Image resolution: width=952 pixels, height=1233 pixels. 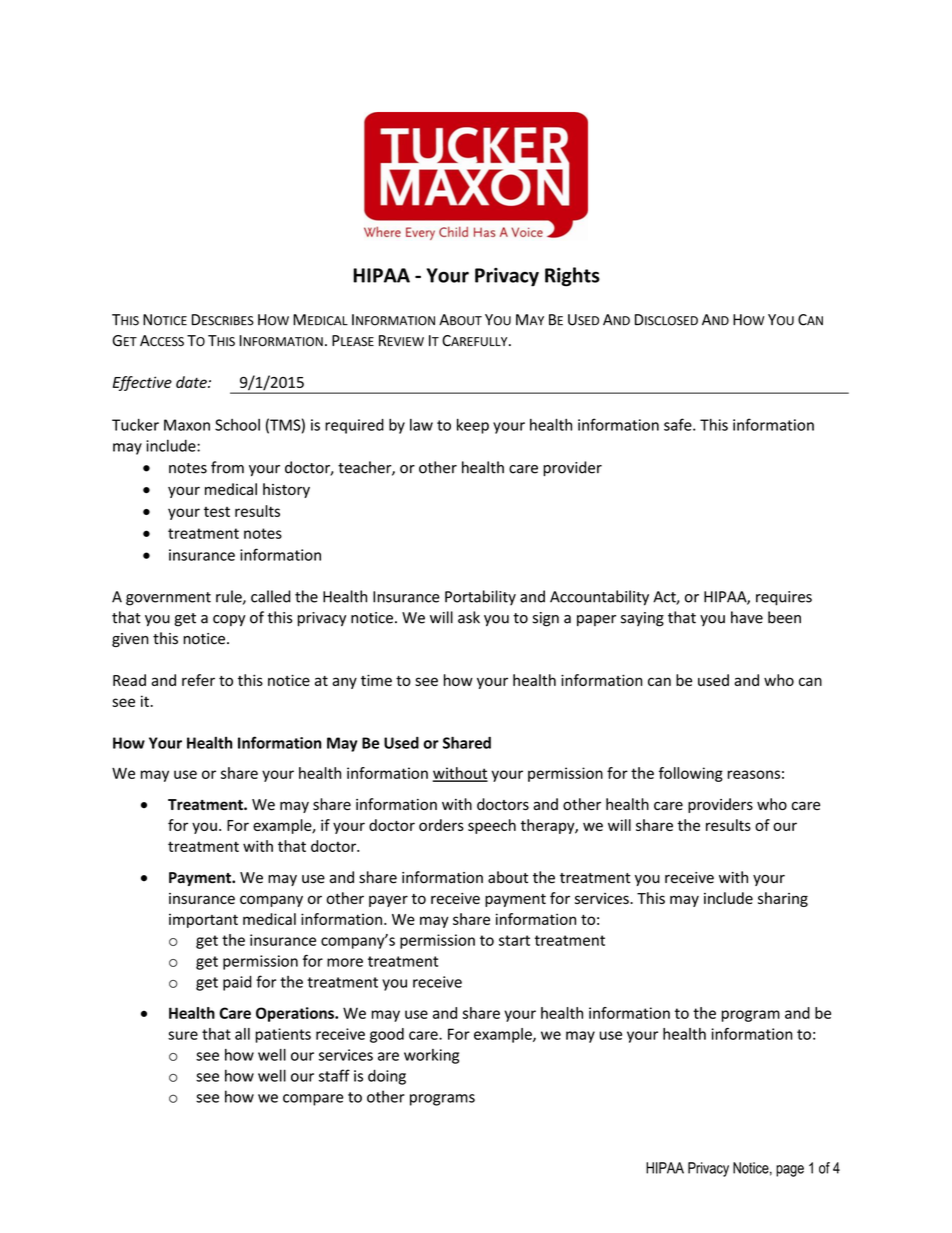 I want to click on Rights, so click(x=572, y=277).
